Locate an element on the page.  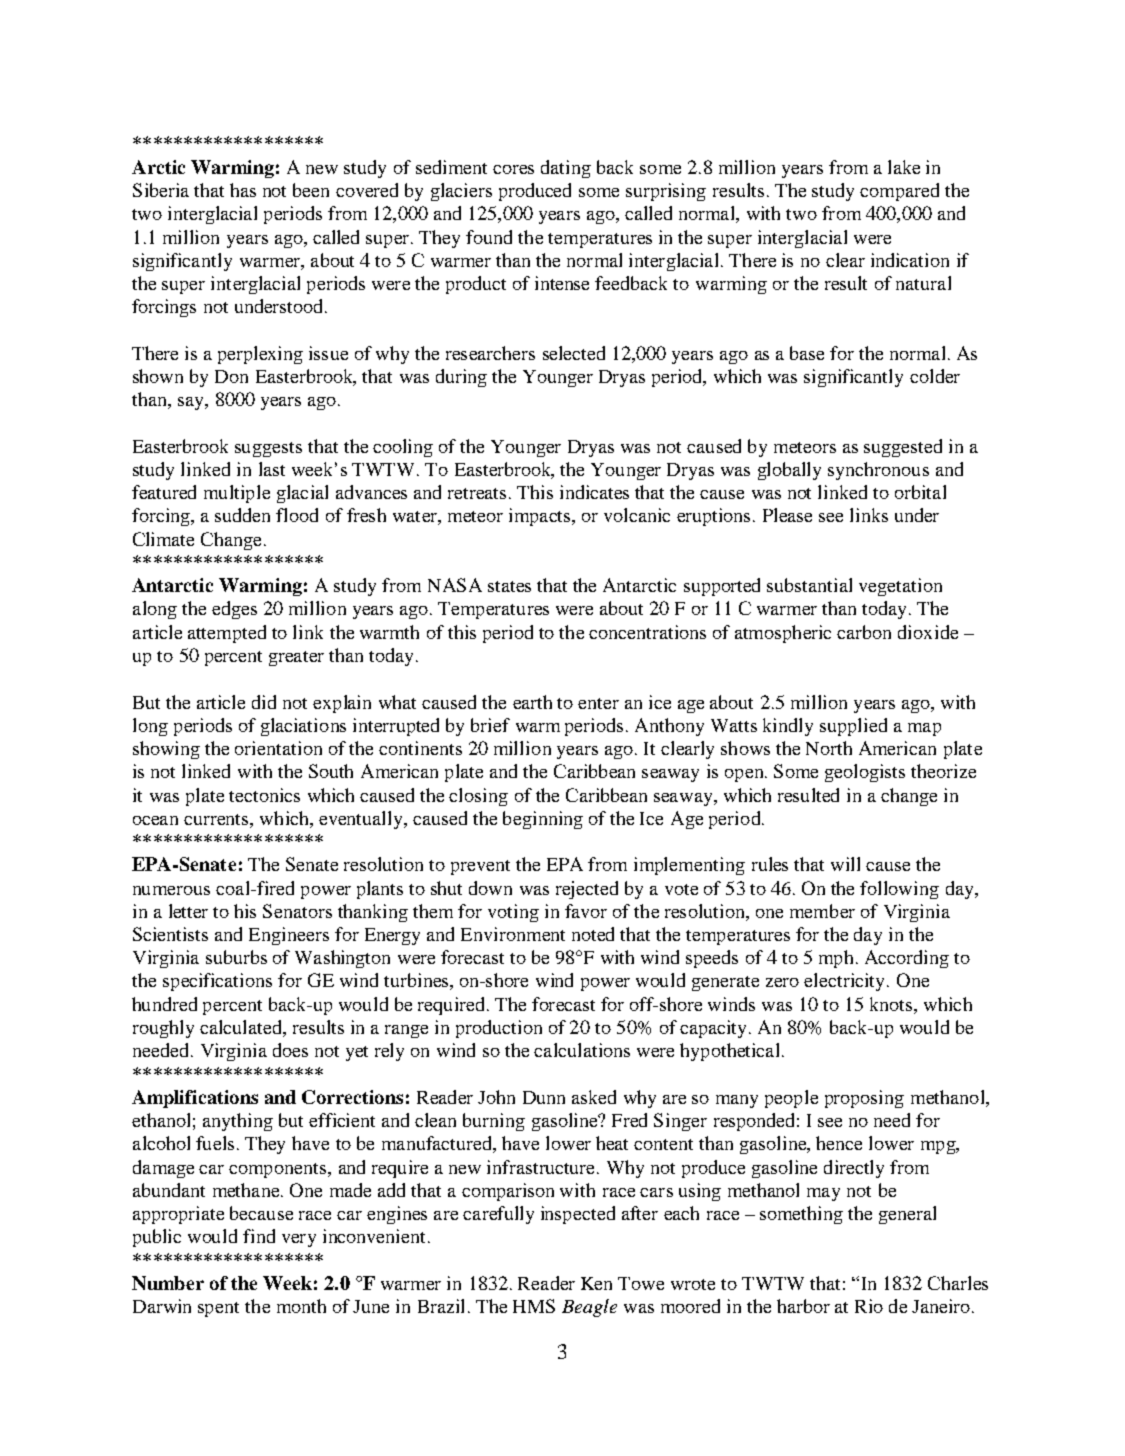
find is located at coordinates (259, 1236).
